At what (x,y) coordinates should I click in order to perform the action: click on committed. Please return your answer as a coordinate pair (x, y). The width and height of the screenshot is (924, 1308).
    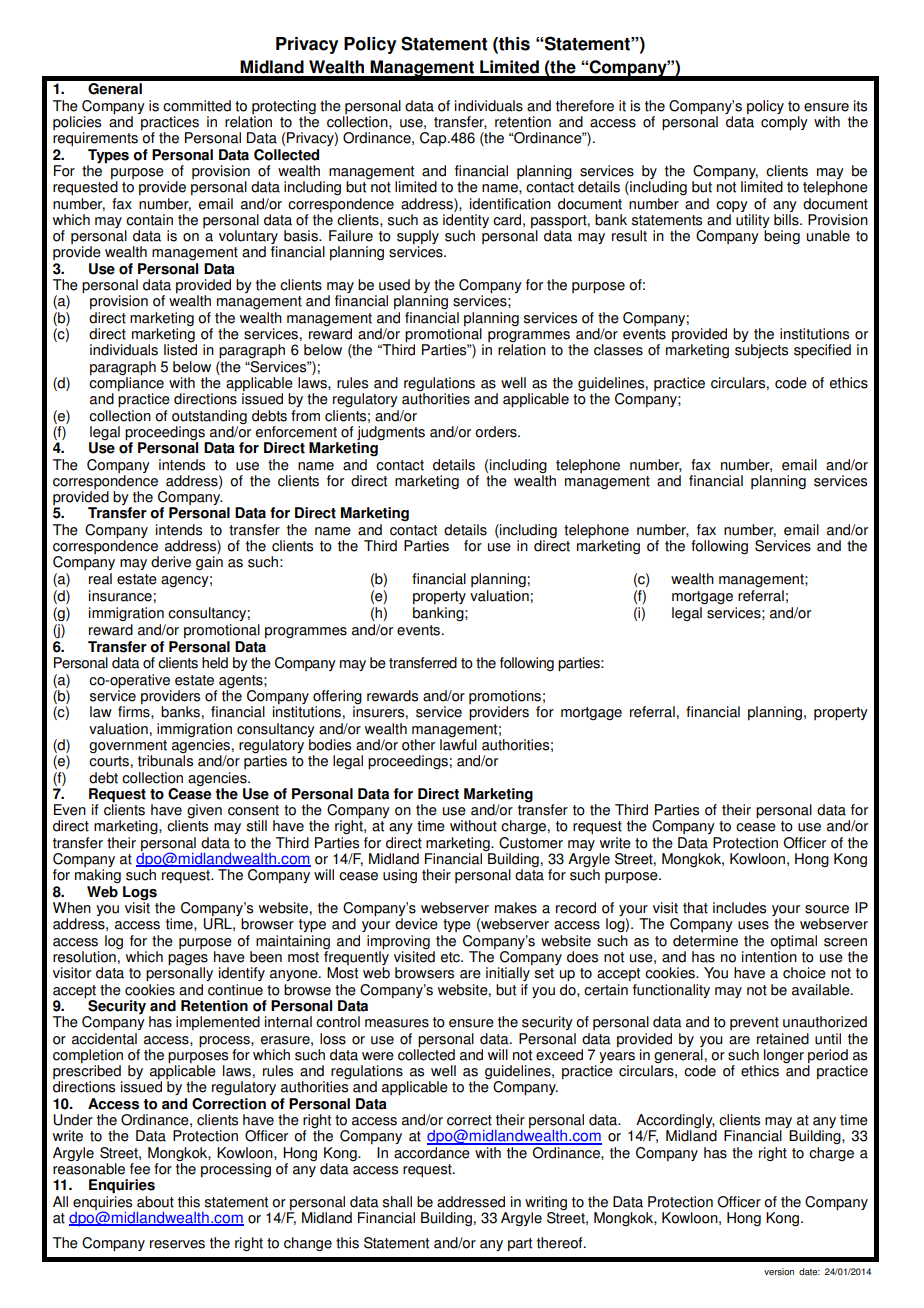
    Looking at the image, I should click on (197, 106).
